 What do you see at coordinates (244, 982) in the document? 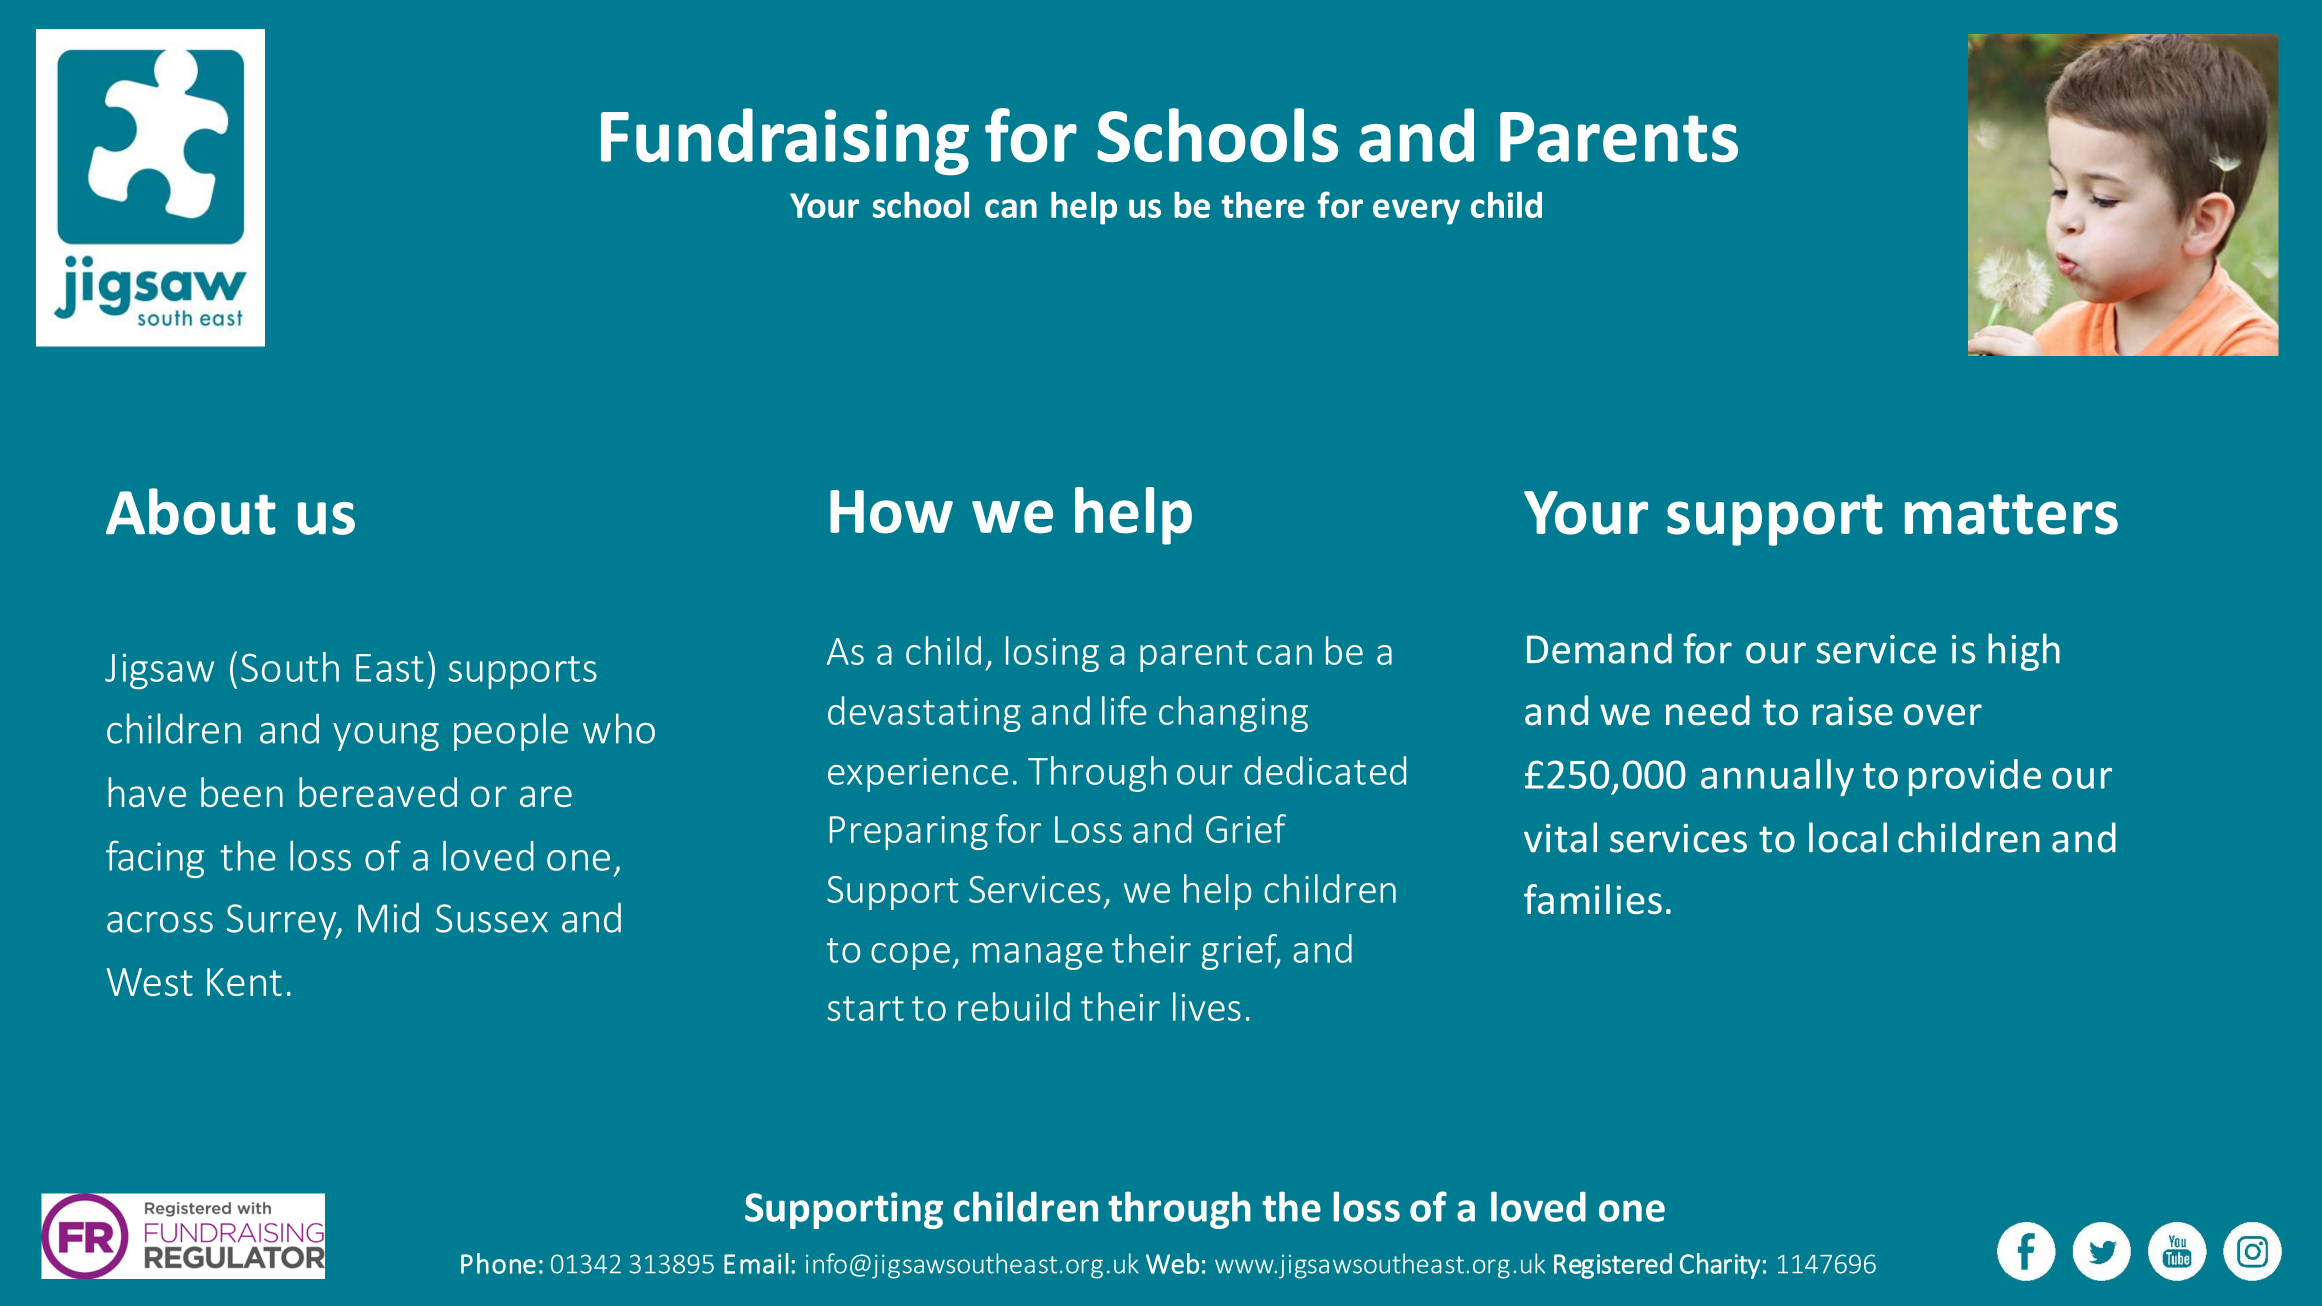
I see `Kent` at bounding box center [244, 982].
